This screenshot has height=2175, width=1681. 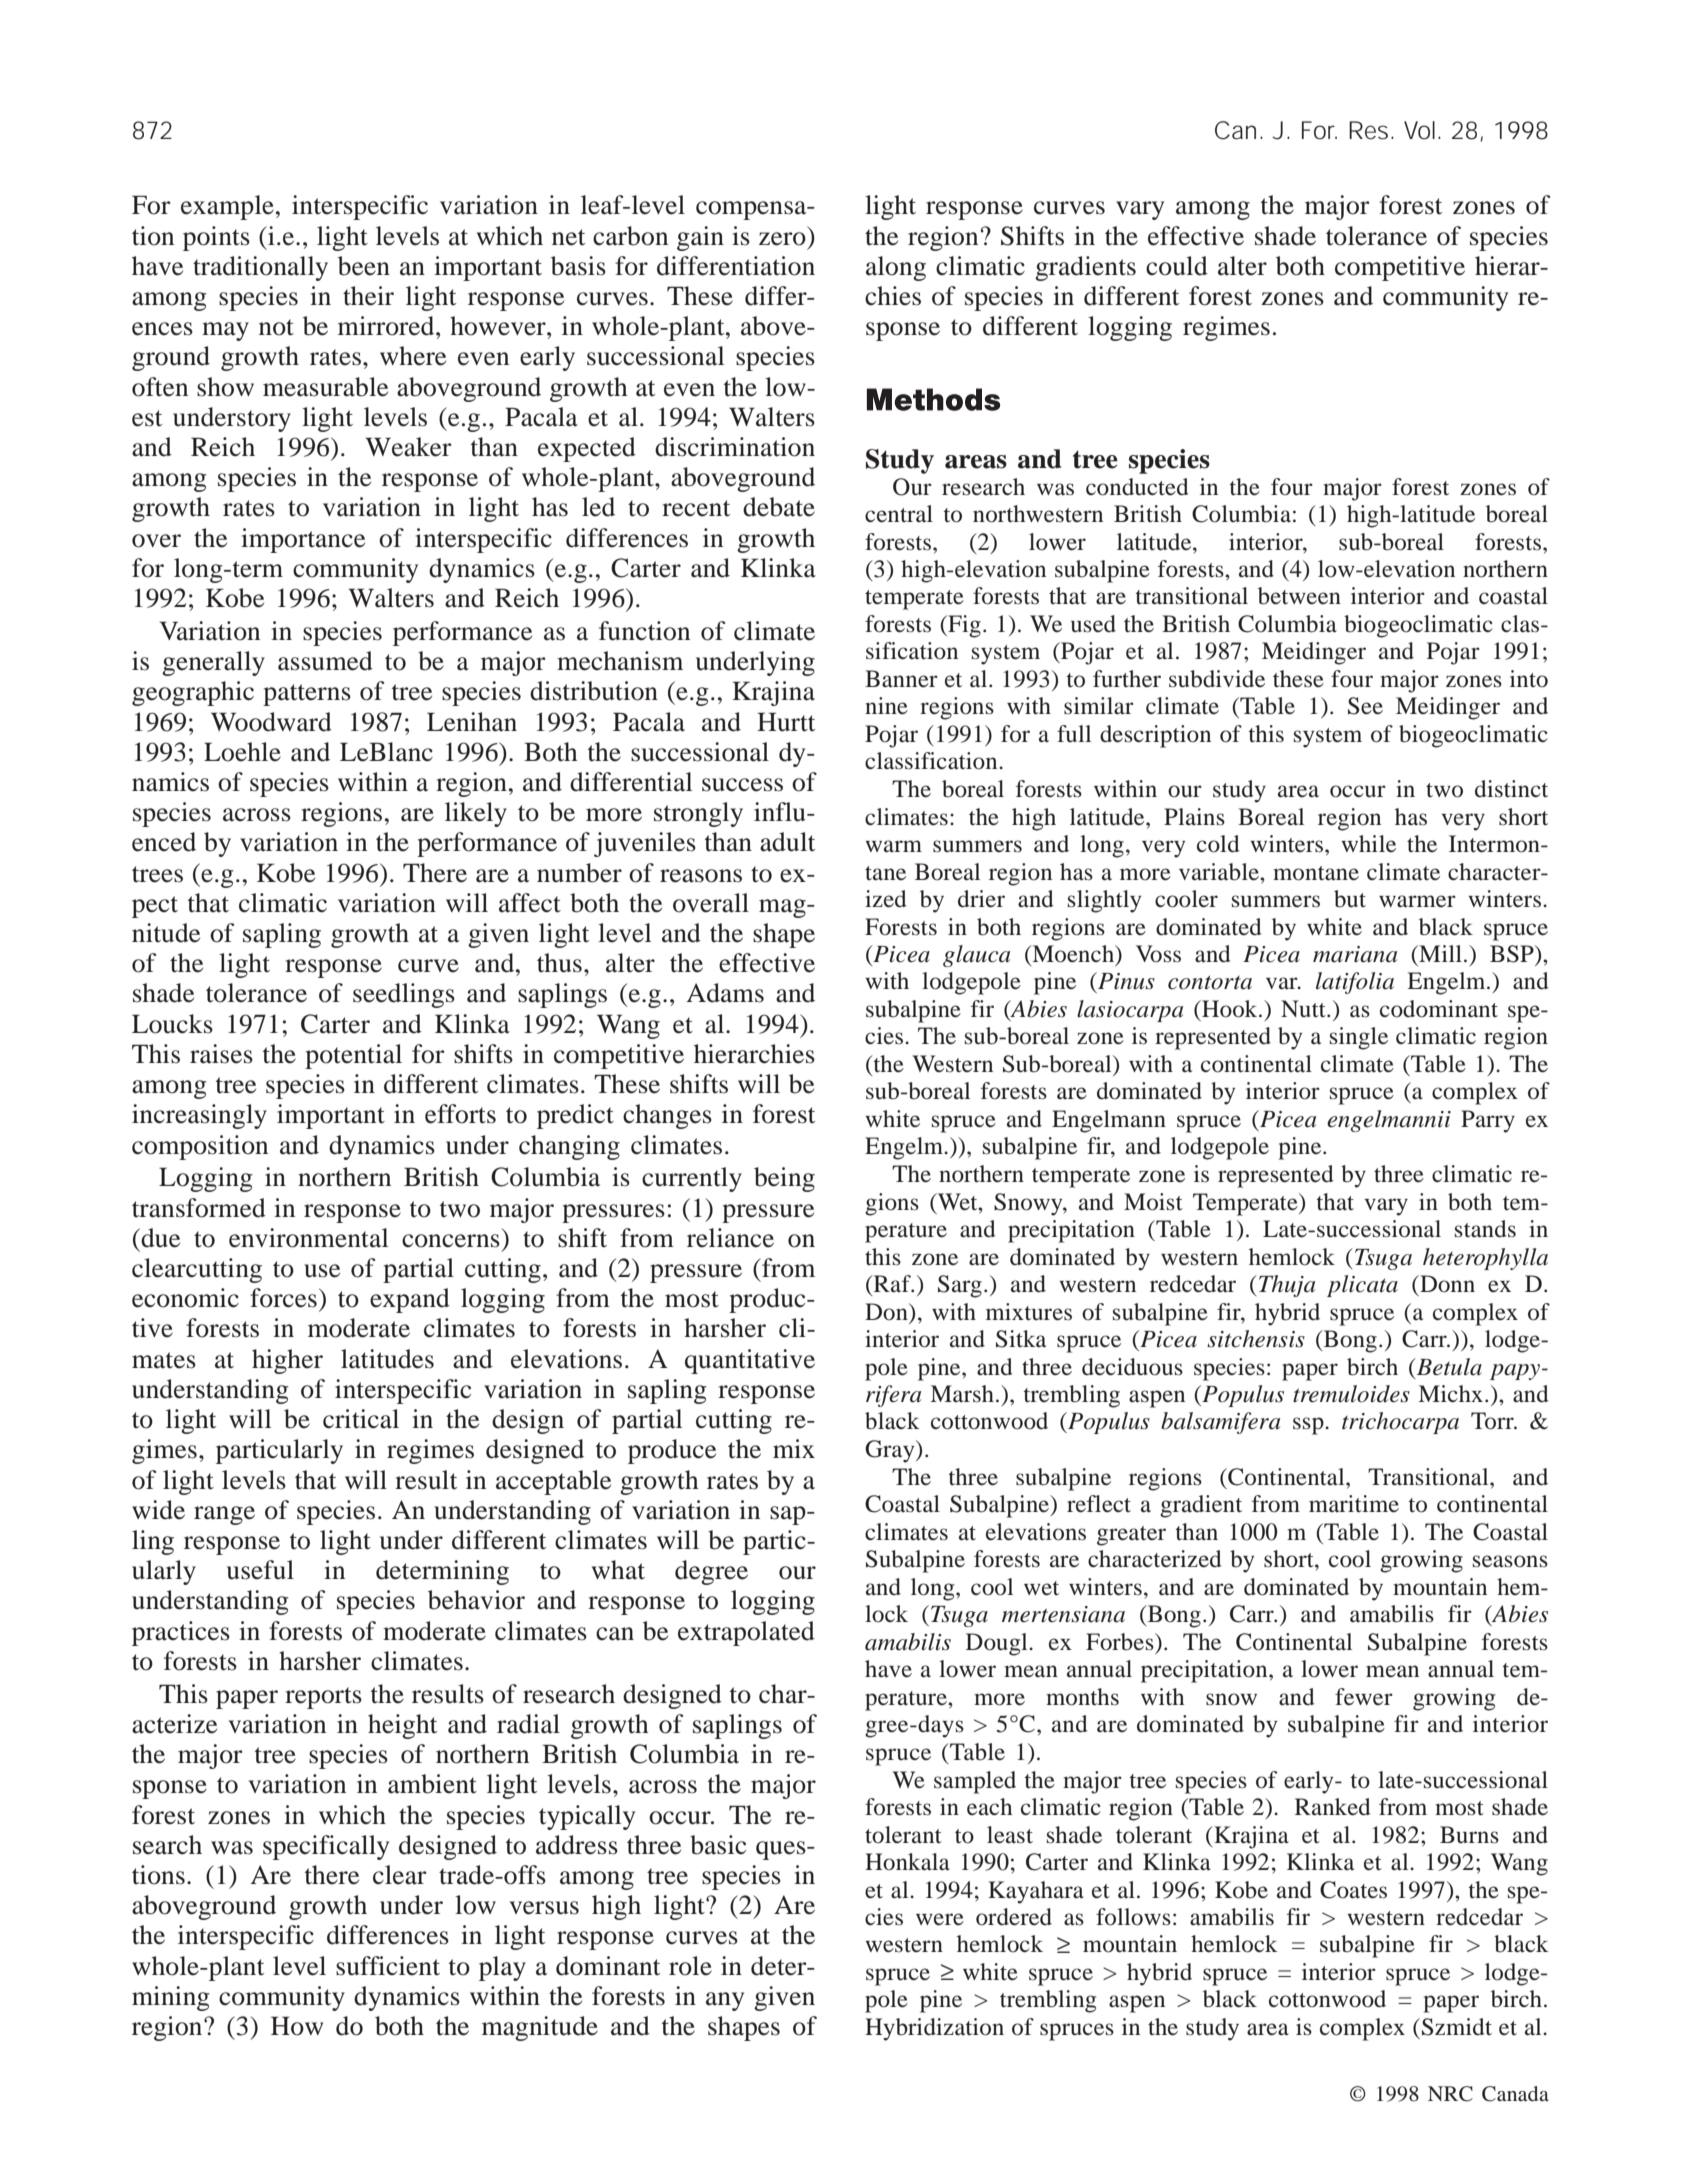 What do you see at coordinates (271, 722) in the screenshot?
I see `Woodward` at bounding box center [271, 722].
